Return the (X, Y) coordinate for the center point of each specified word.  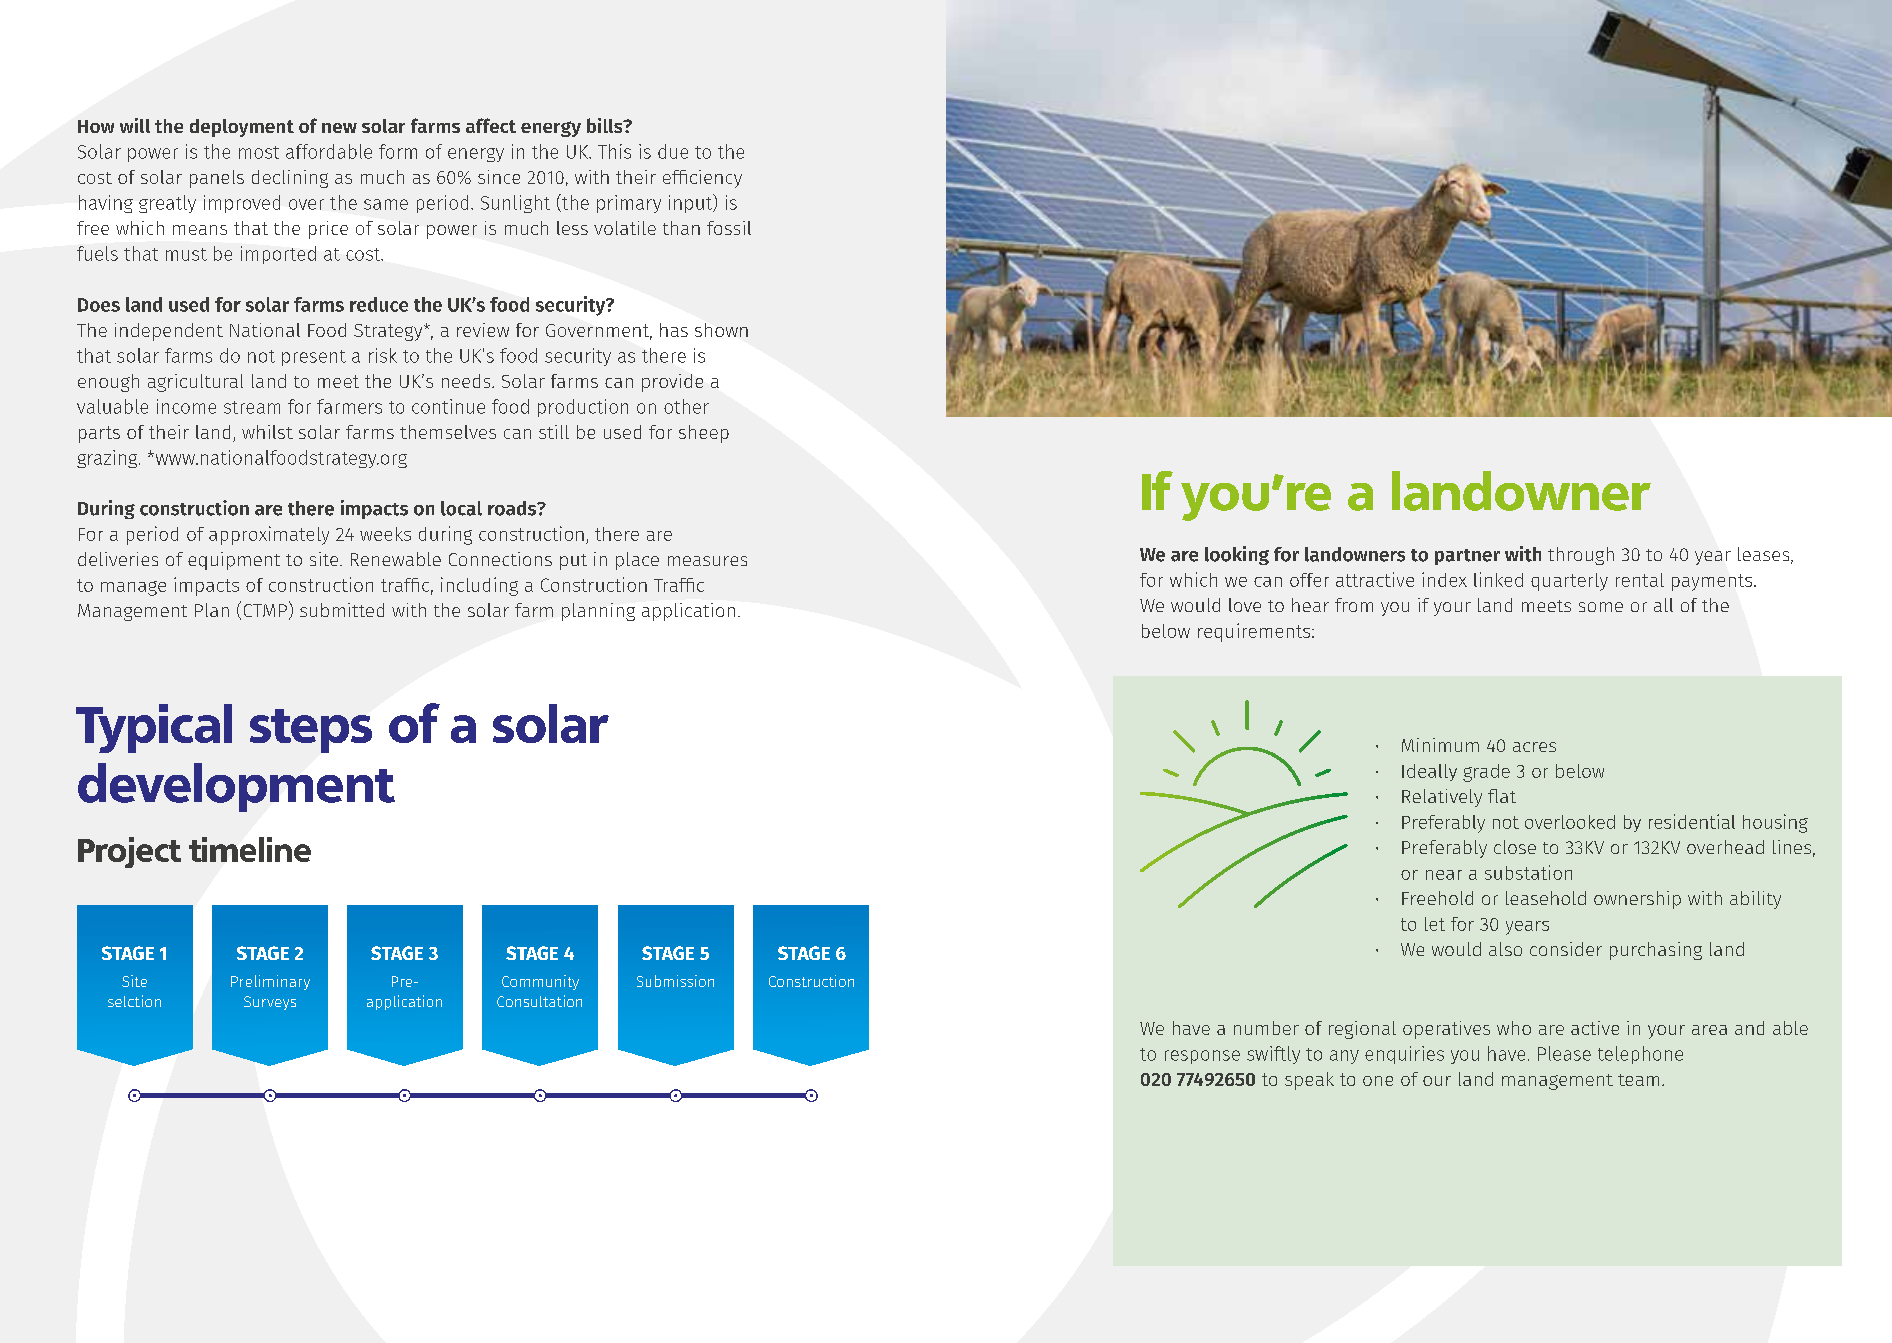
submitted (342, 610)
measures (707, 561)
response (1202, 1057)
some (1601, 607)
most (259, 152)
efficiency (702, 179)
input (692, 203)
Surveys (270, 1003)
